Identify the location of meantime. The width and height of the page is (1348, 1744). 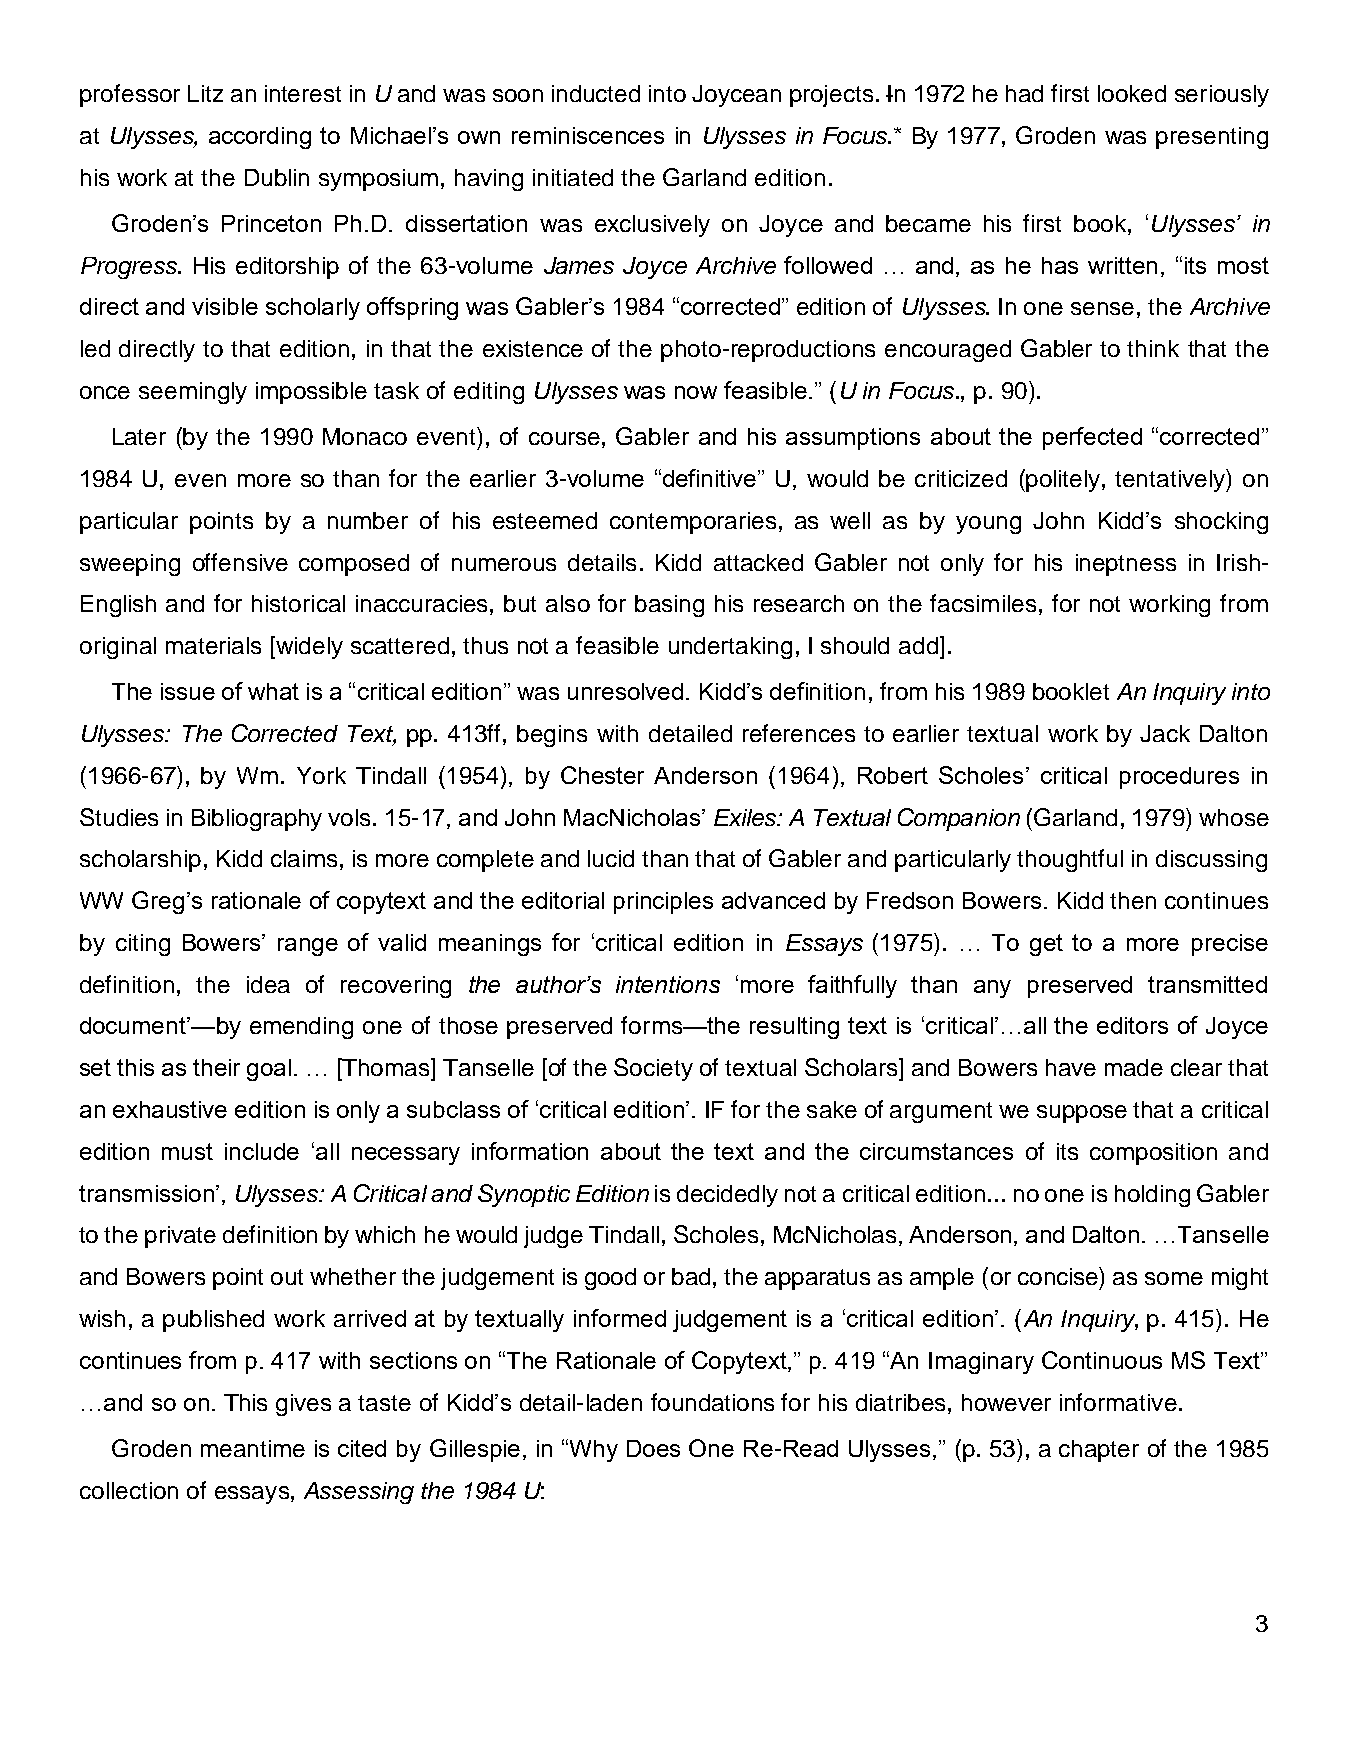
(253, 1448).
